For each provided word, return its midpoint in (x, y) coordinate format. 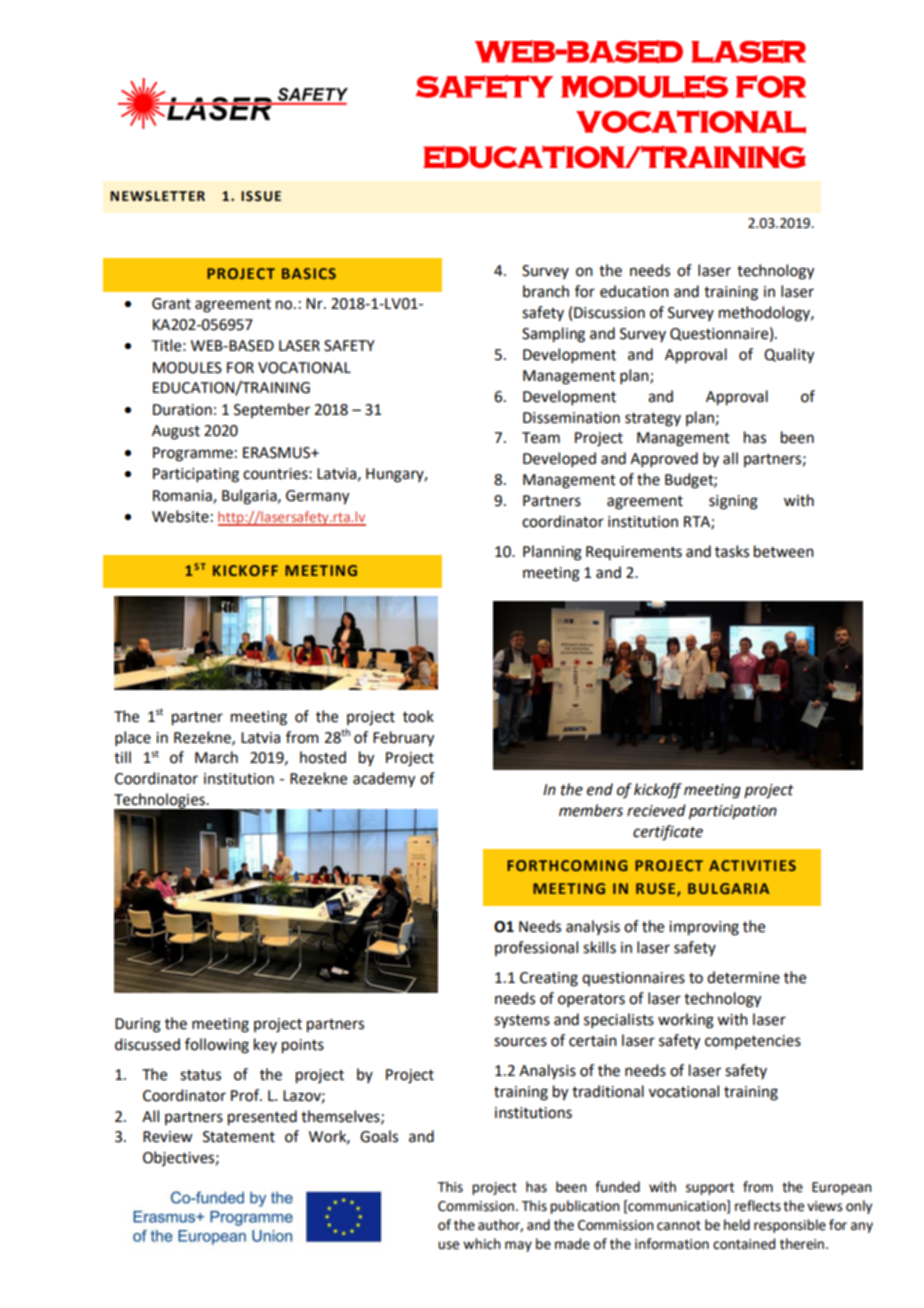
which (482, 1244)
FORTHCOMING (567, 865)
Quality (789, 356)
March (216, 757)
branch (546, 291)
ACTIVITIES (752, 865)
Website (180, 516)
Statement (239, 1137)
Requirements (634, 553)
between (784, 551)
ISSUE (261, 196)
